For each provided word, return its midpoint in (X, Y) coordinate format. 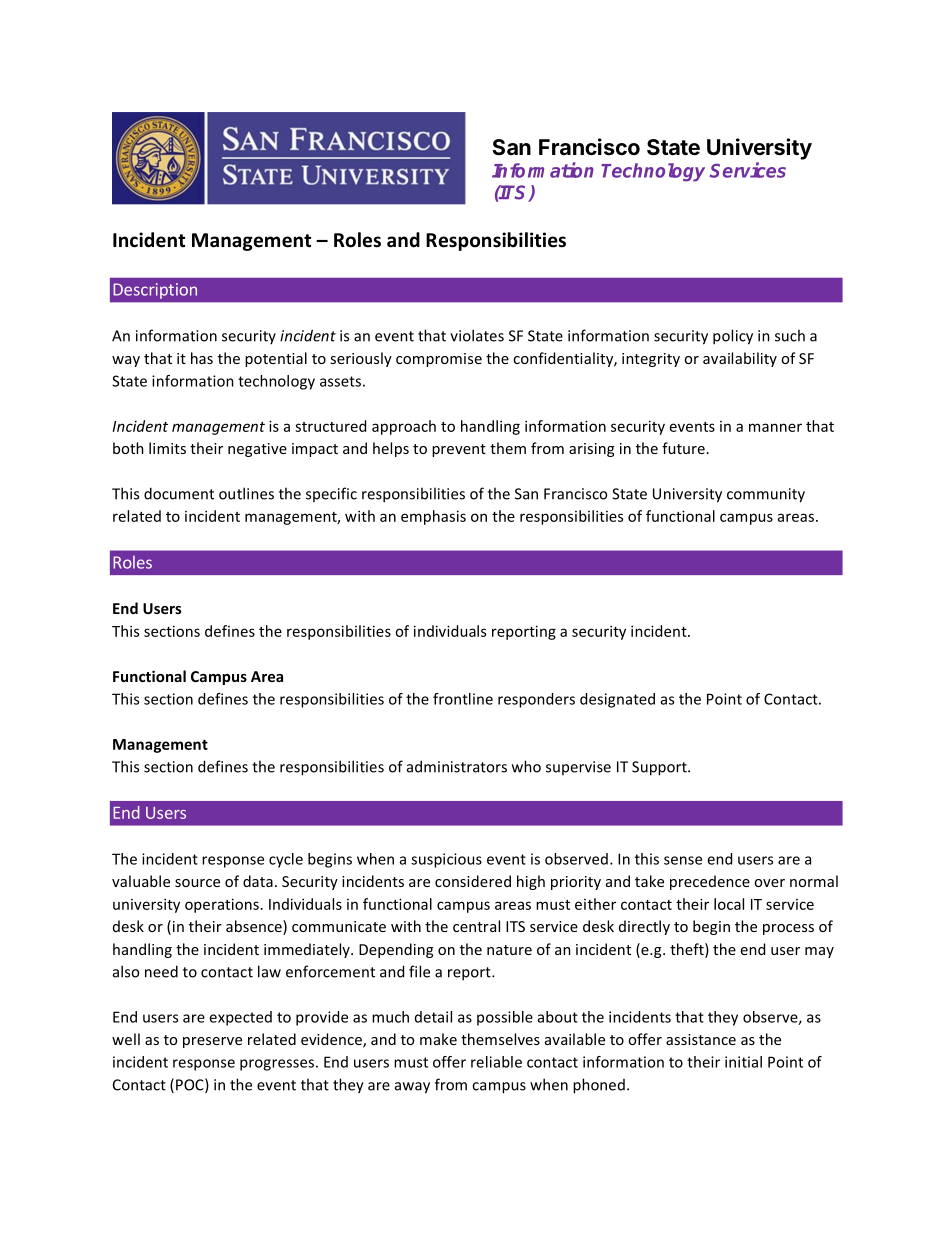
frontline (463, 699)
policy (733, 337)
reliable (496, 1062)
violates (477, 335)
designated (617, 700)
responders (536, 700)
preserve (212, 1042)
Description (155, 291)
